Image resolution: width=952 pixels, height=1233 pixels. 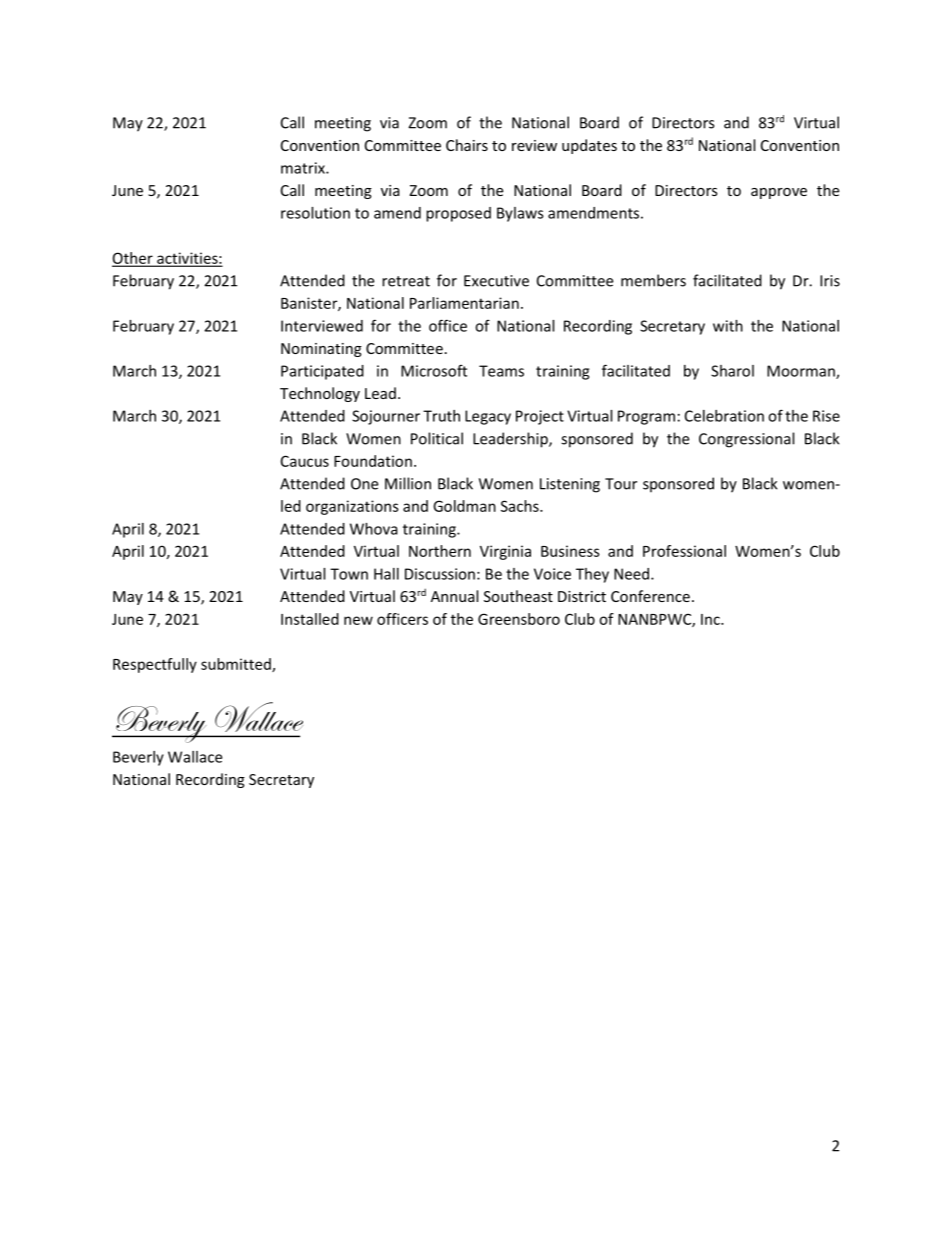 I want to click on Other, so click(x=133, y=259).
